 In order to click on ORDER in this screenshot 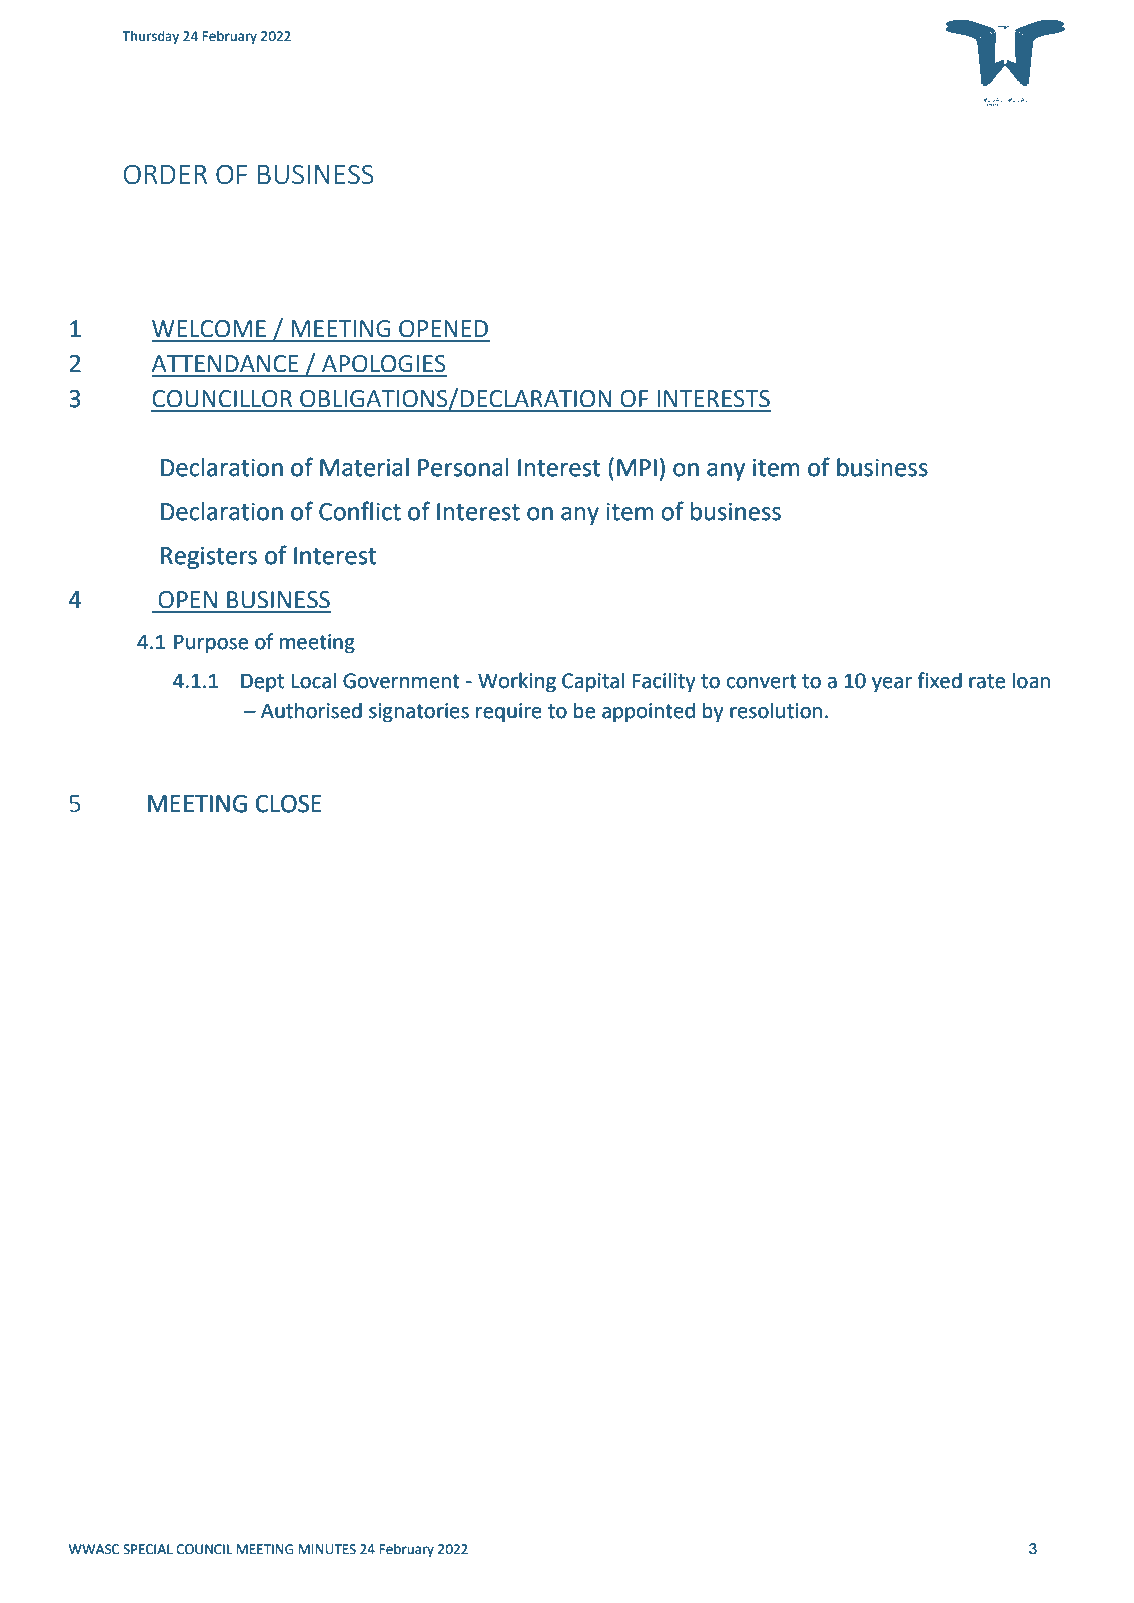, I will do `click(165, 174)`.
